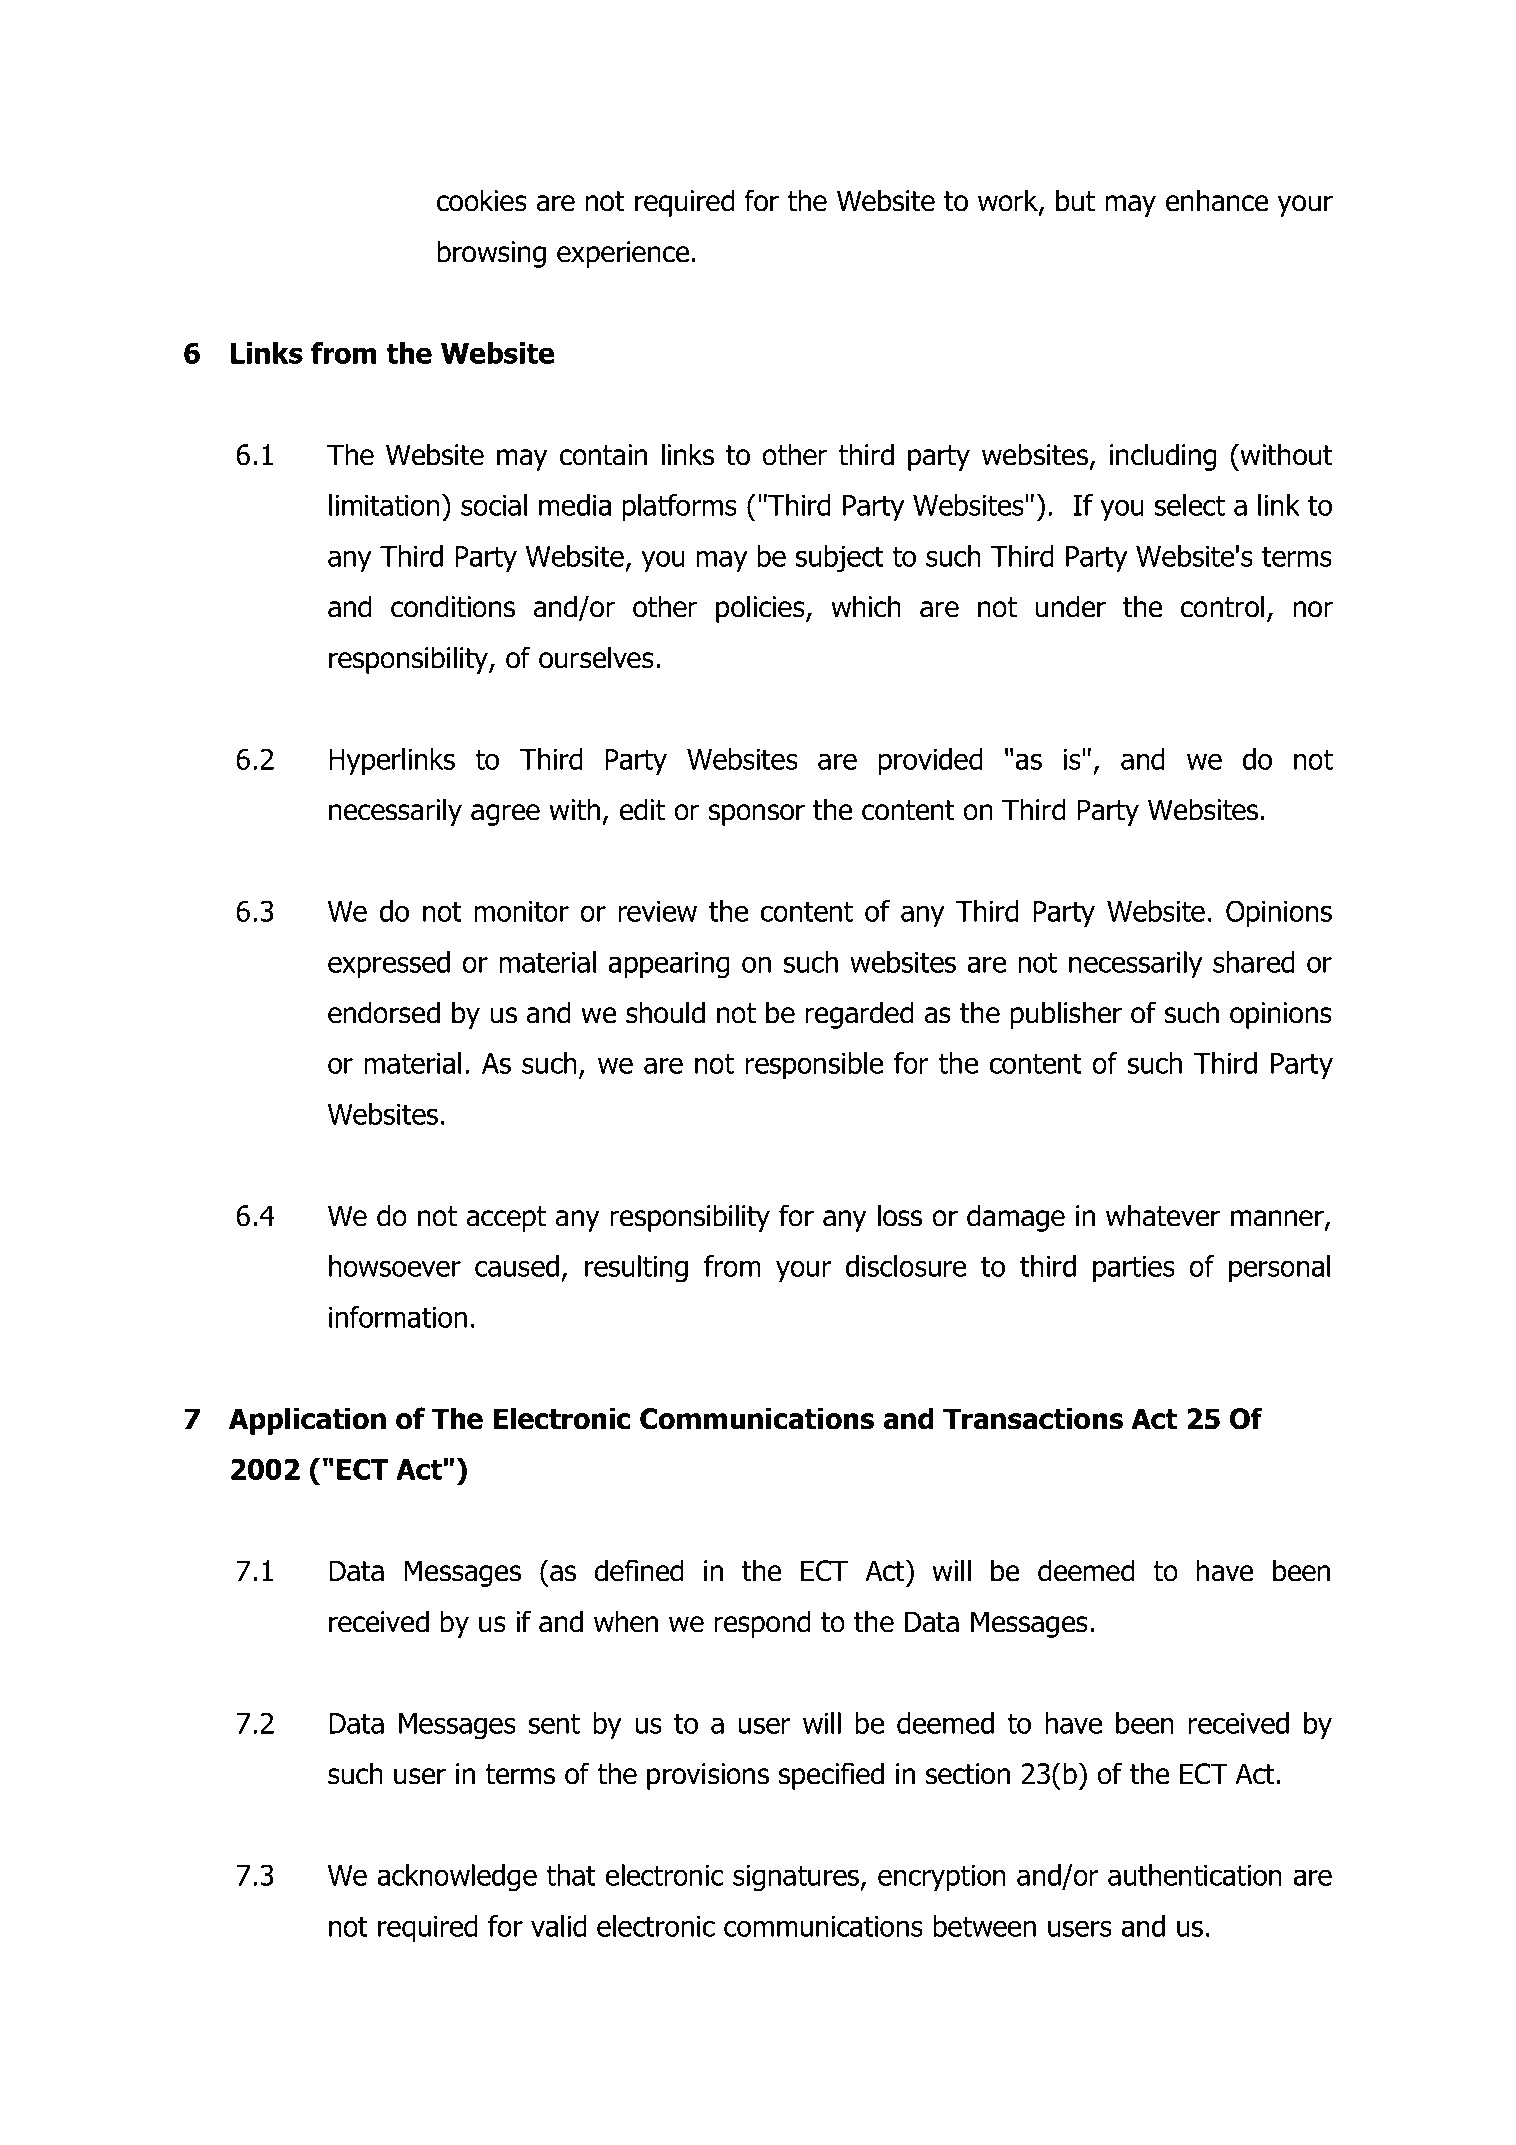 This screenshot has height=2145, width=1516. Describe the element at coordinates (814, 1065) in the screenshot. I see `responsible` at that location.
